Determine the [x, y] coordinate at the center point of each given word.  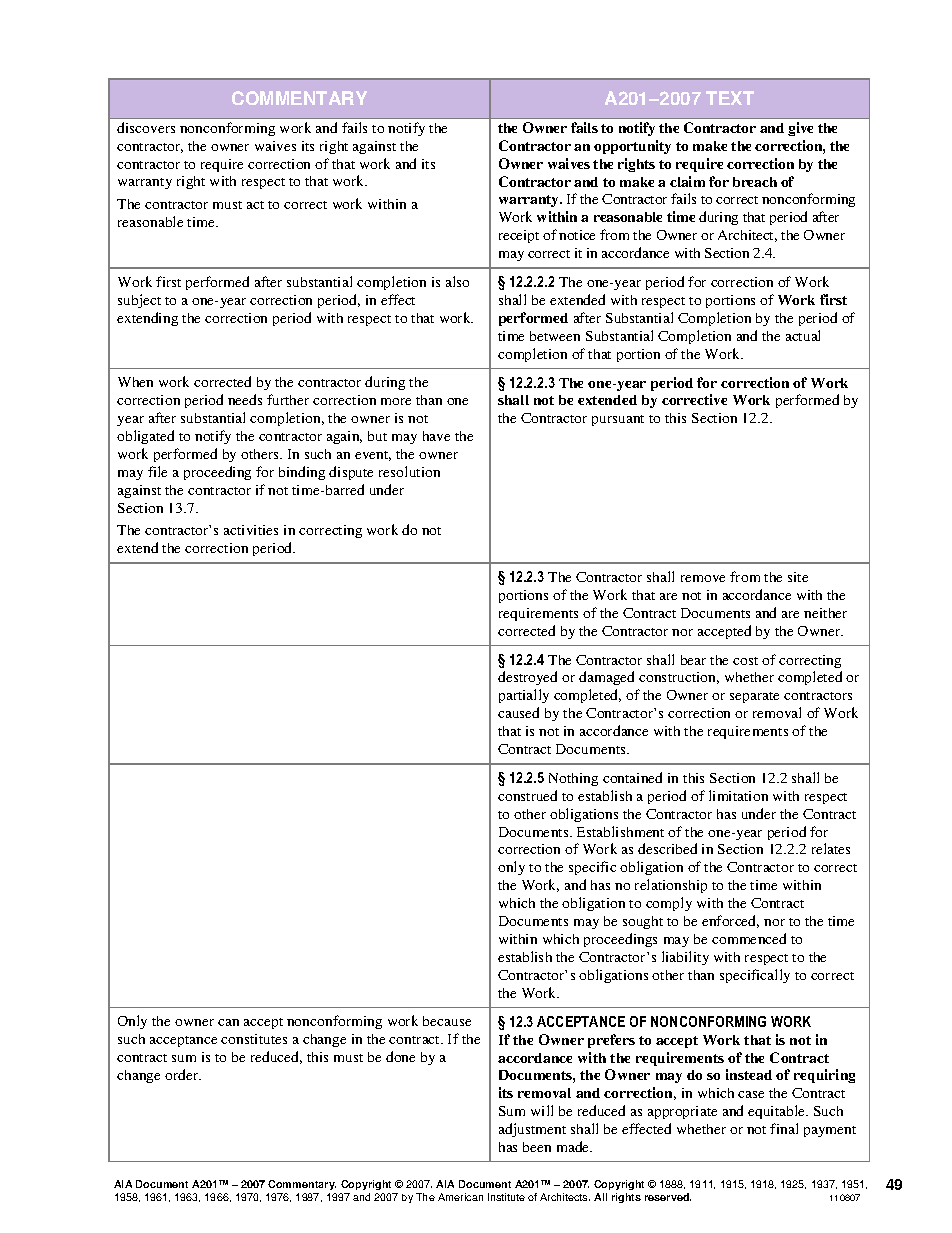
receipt [519, 236]
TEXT [730, 98]
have [436, 436]
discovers [146, 127]
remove [703, 578]
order [183, 1074]
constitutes [254, 1039]
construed [527, 795]
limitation [738, 795]
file [157, 471]
